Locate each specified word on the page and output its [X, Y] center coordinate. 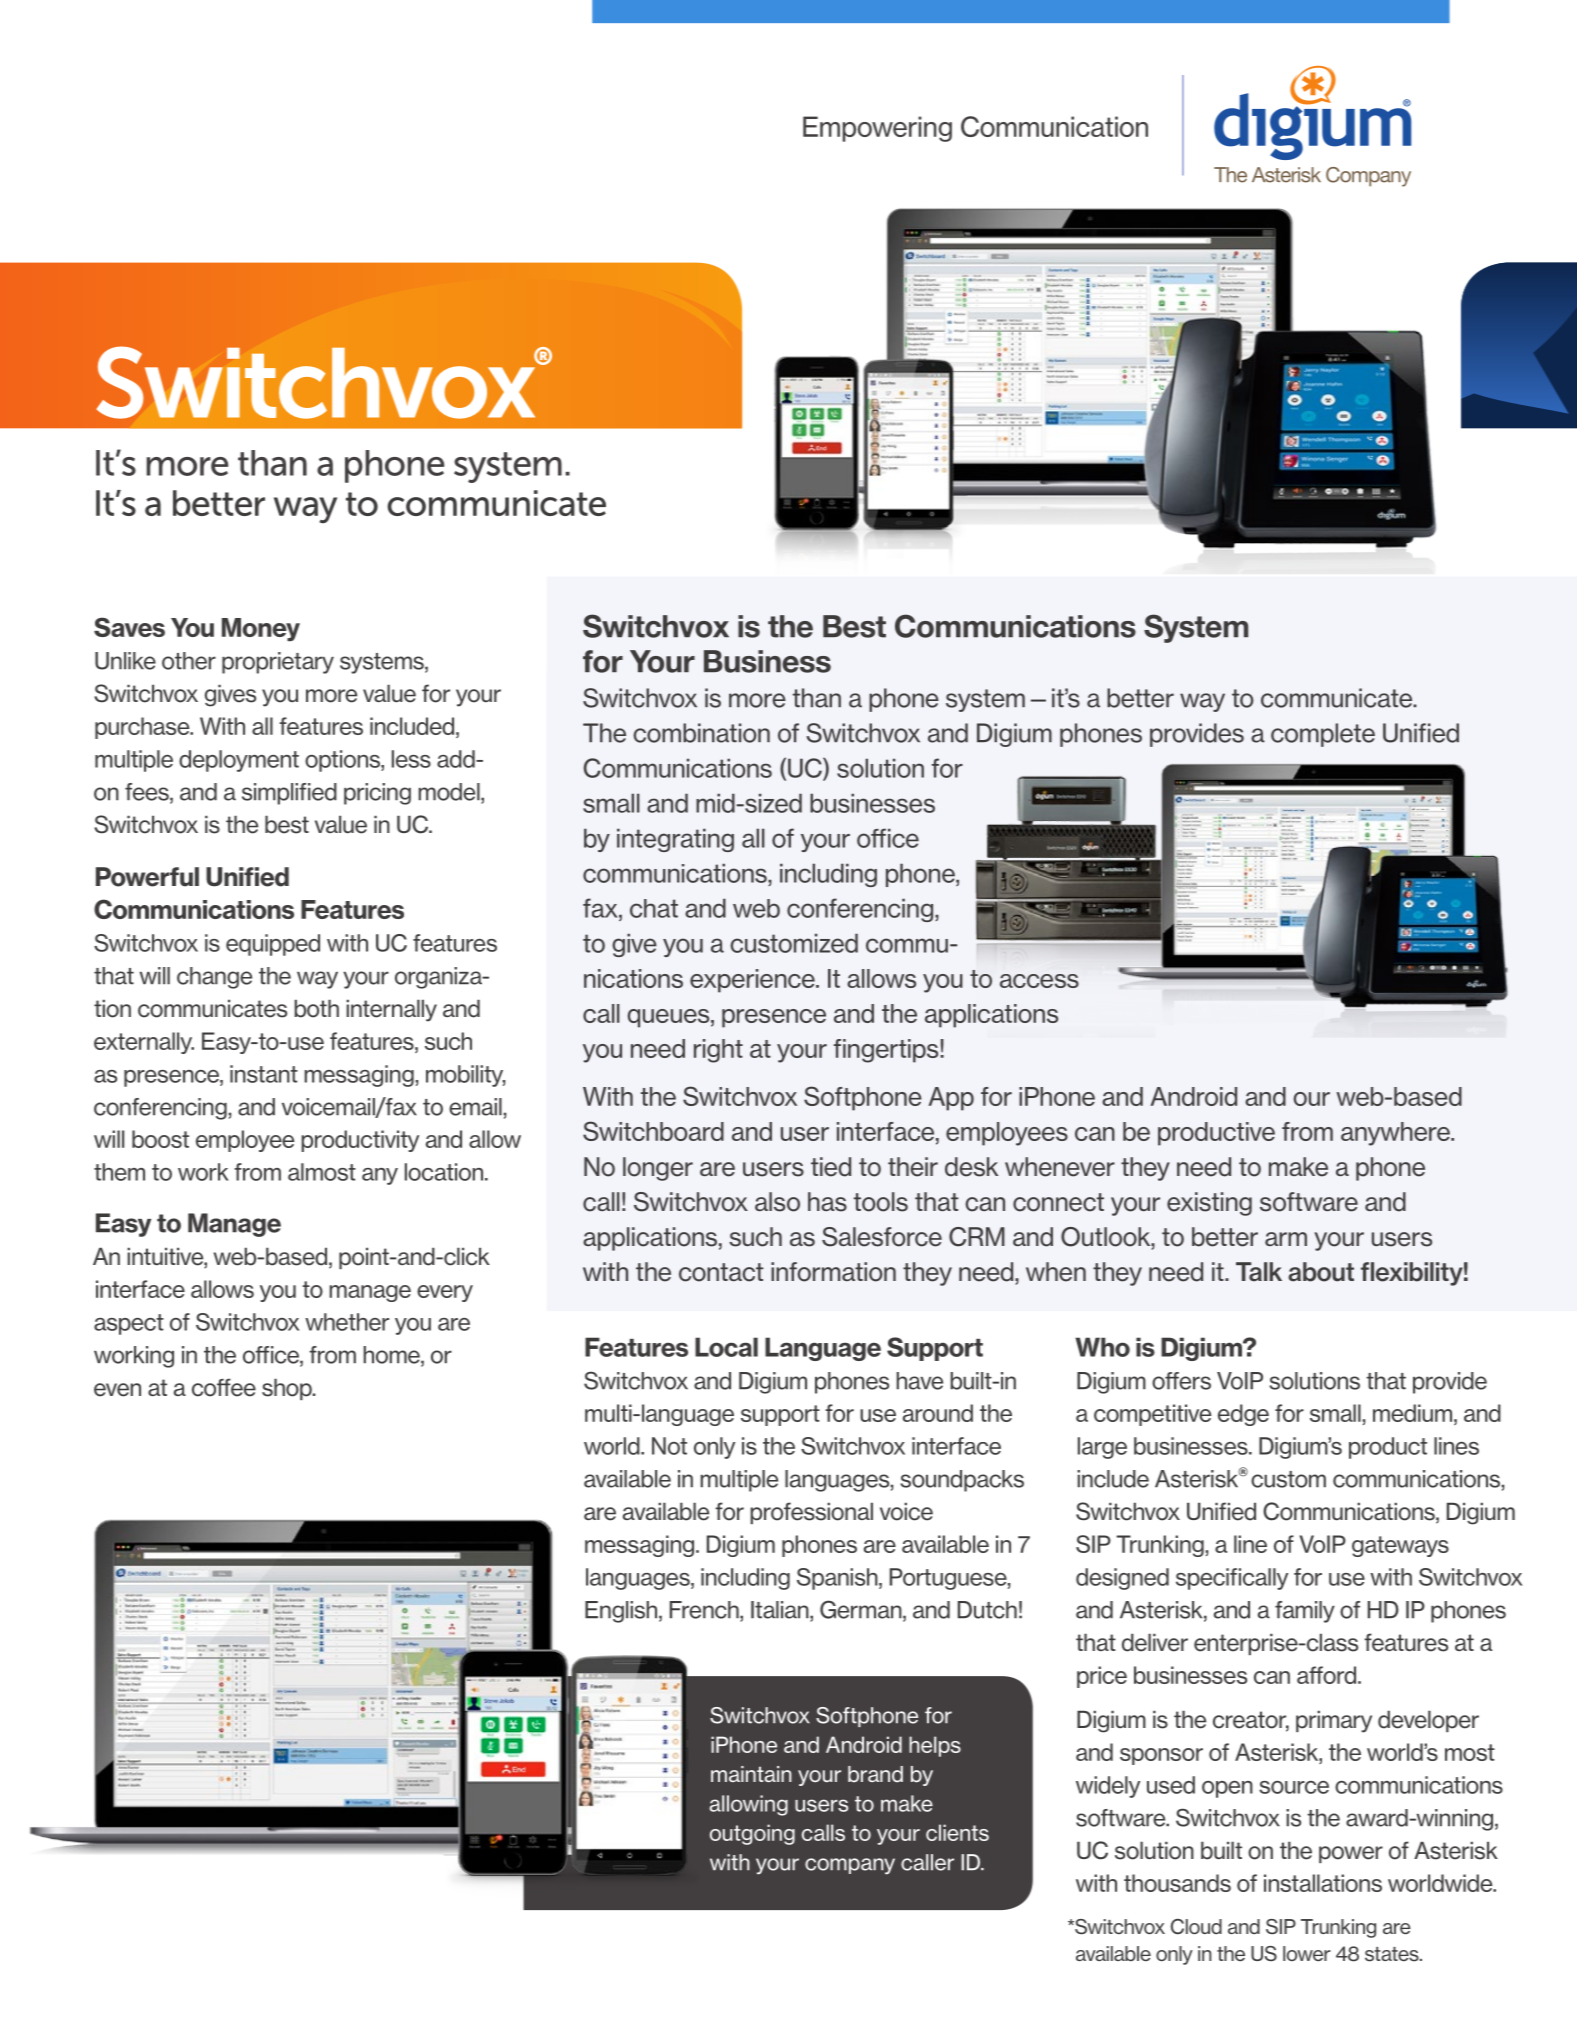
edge [1243, 1415]
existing [1209, 1204]
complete [1323, 735]
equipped [273, 945]
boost [160, 1139]
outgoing [752, 1834]
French [705, 1611]
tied [831, 1167]
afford [1326, 1675]
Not [669, 1446]
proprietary [278, 663]
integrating [675, 840]
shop [288, 1389]
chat [654, 908]
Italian [781, 1611]
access [1039, 981]
